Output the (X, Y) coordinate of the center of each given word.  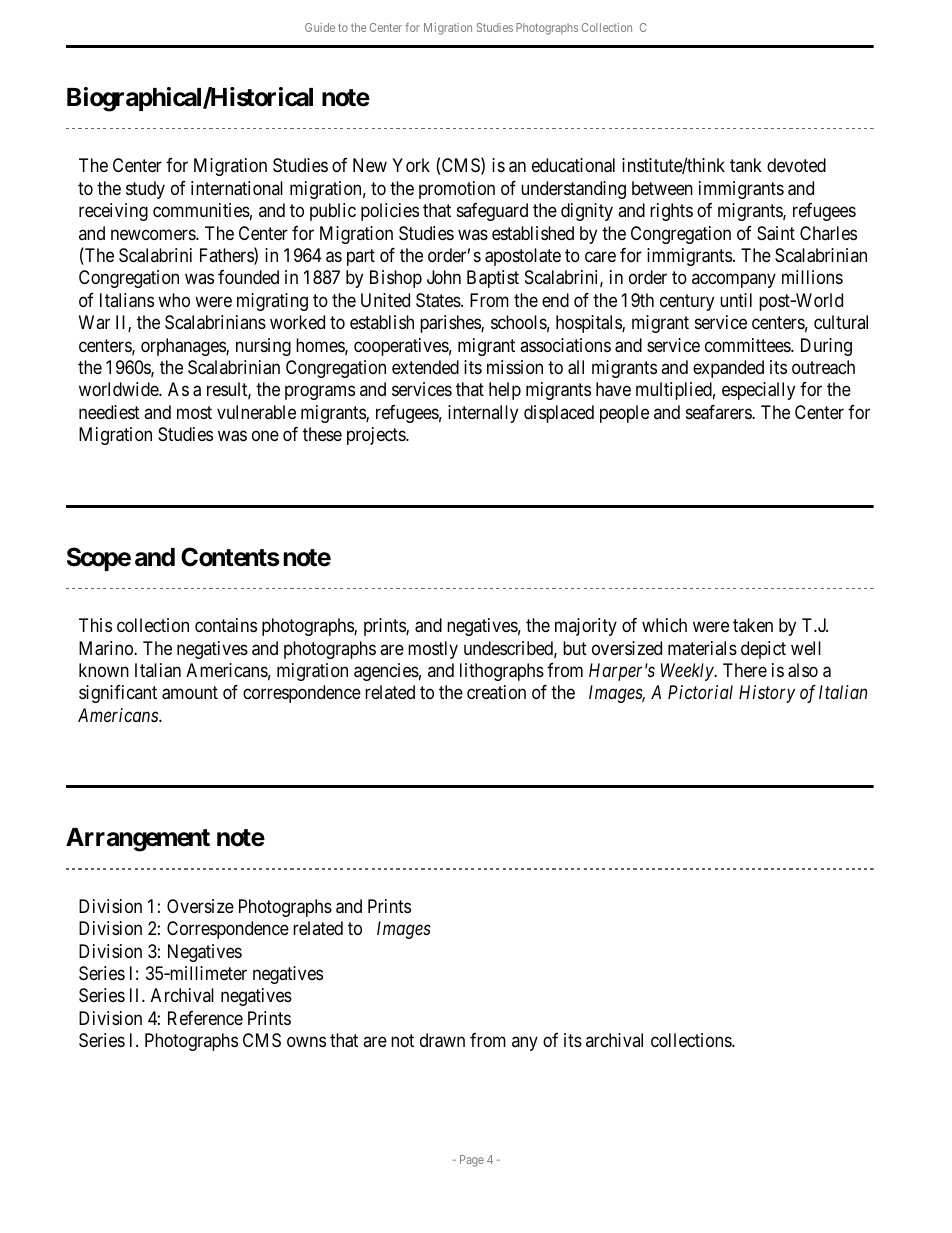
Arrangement (138, 840)
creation (496, 692)
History (767, 694)
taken (753, 625)
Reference (205, 1018)
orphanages (184, 347)
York (411, 165)
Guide (320, 27)
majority (586, 627)
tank (746, 165)
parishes (451, 324)
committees (748, 345)
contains (226, 625)
